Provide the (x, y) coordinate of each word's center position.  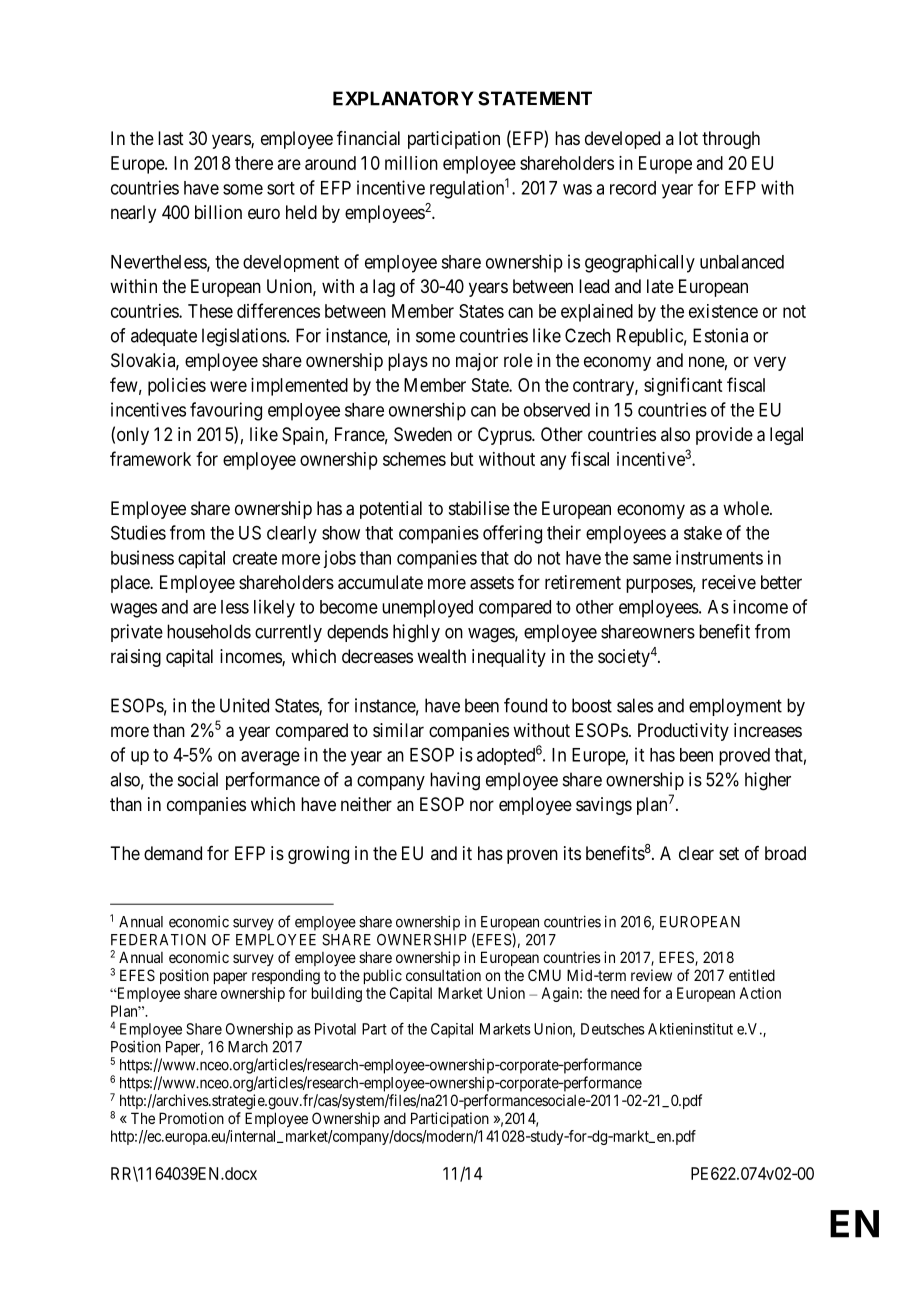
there (254, 163)
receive (729, 582)
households (209, 631)
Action (760, 993)
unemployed (427, 609)
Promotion (191, 1118)
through (731, 140)
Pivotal (335, 1029)
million (411, 163)
